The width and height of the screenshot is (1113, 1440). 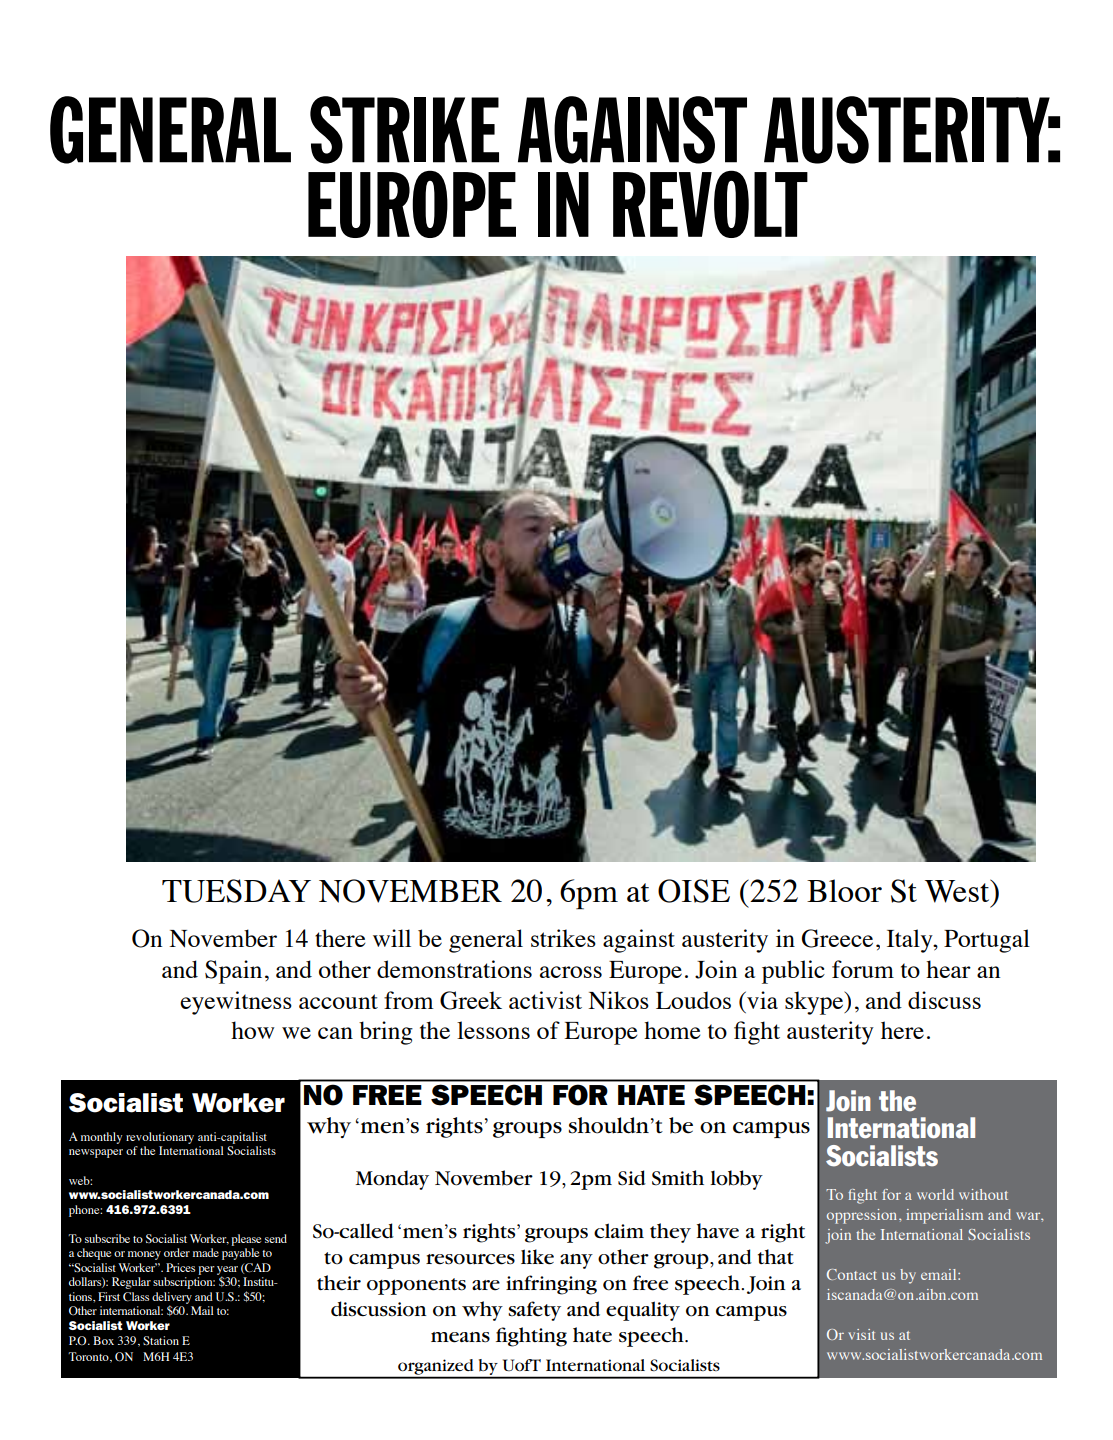 What do you see at coordinates (236, 891) in the screenshot?
I see `TUESDAY` at bounding box center [236, 891].
